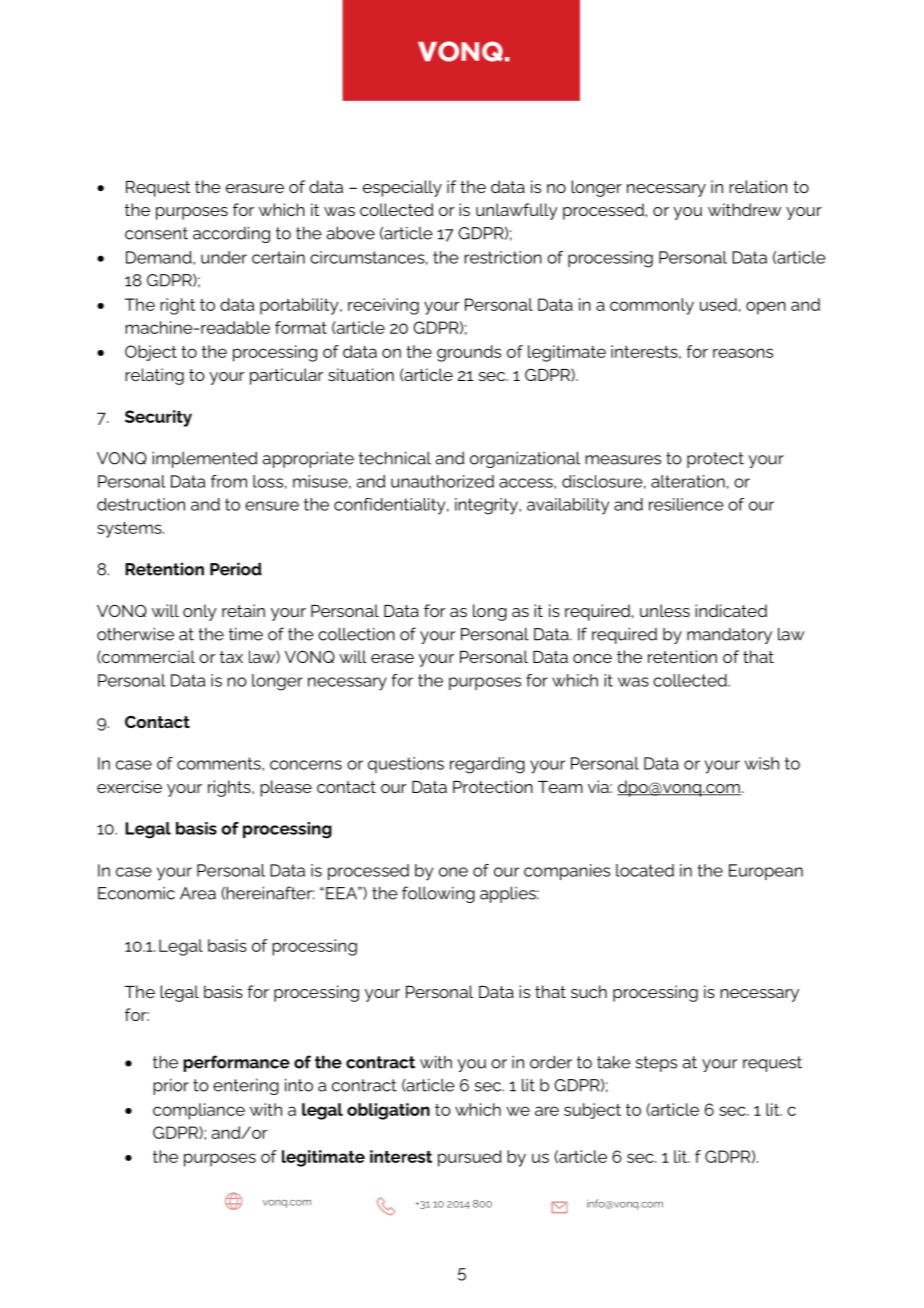  Describe the element at coordinates (645, 870) in the screenshot. I see `located` at that location.
